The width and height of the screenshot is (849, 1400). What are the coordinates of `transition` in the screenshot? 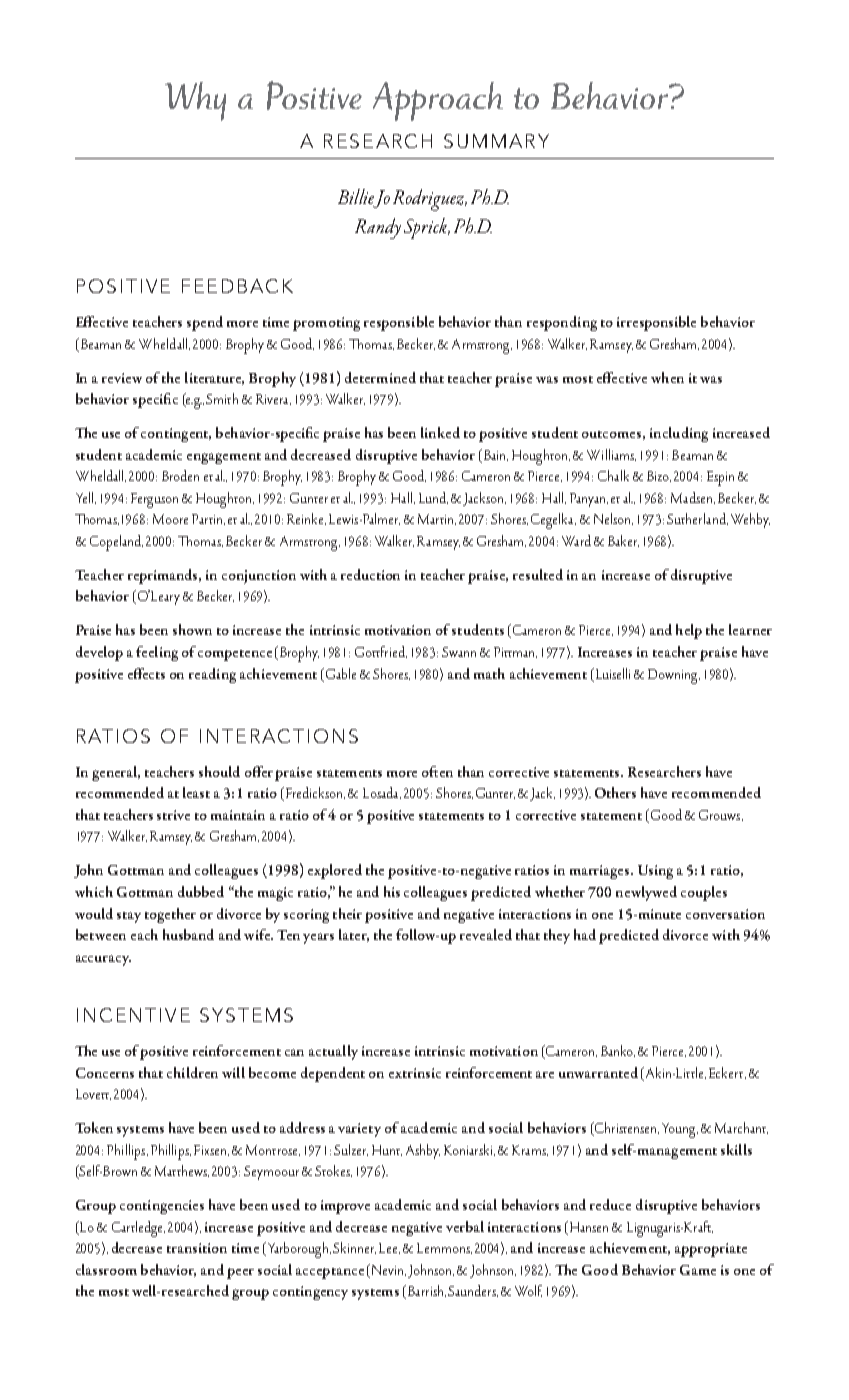 It's located at (197, 1248).
